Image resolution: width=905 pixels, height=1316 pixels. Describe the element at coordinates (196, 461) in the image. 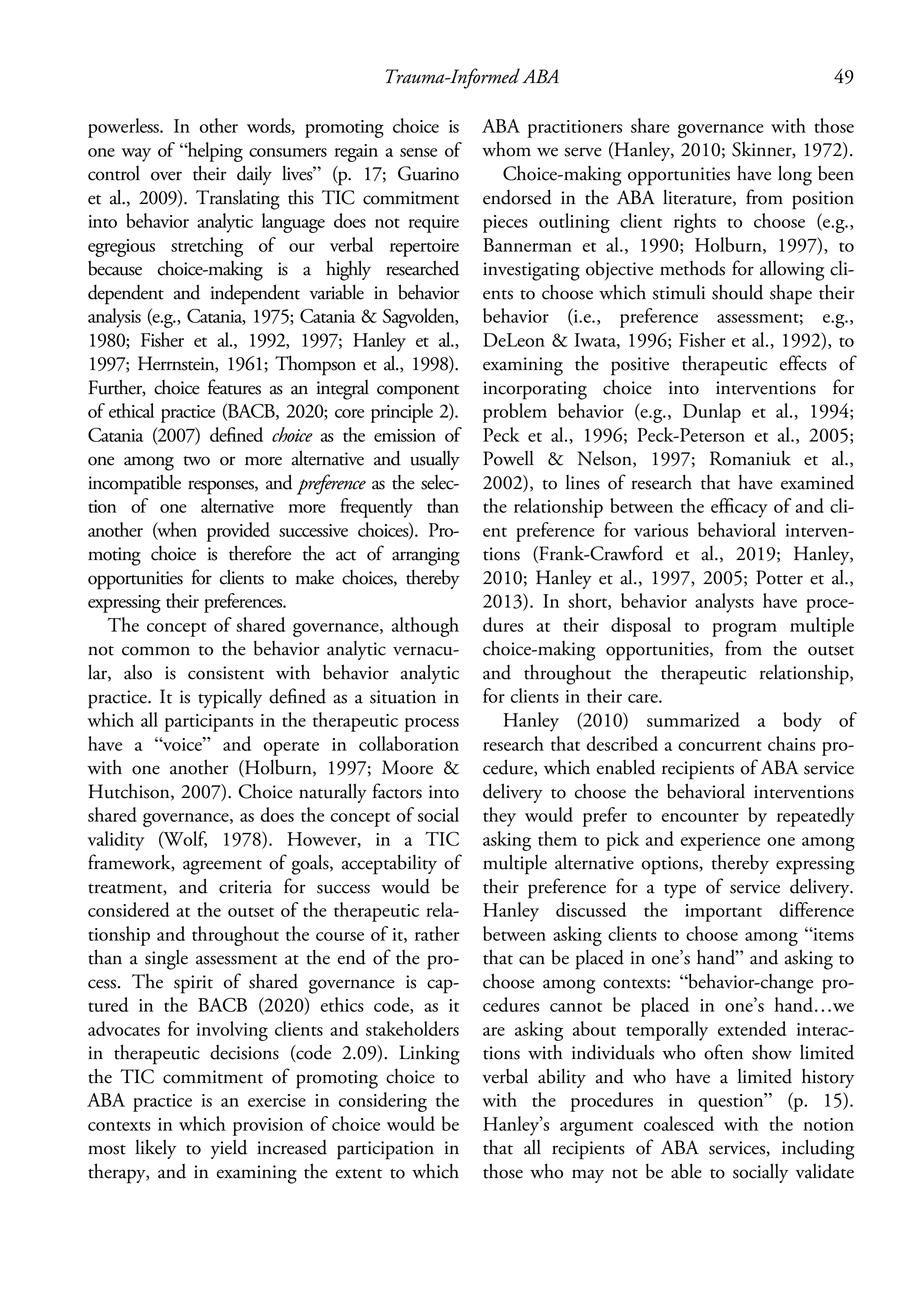

I see `two` at that location.
